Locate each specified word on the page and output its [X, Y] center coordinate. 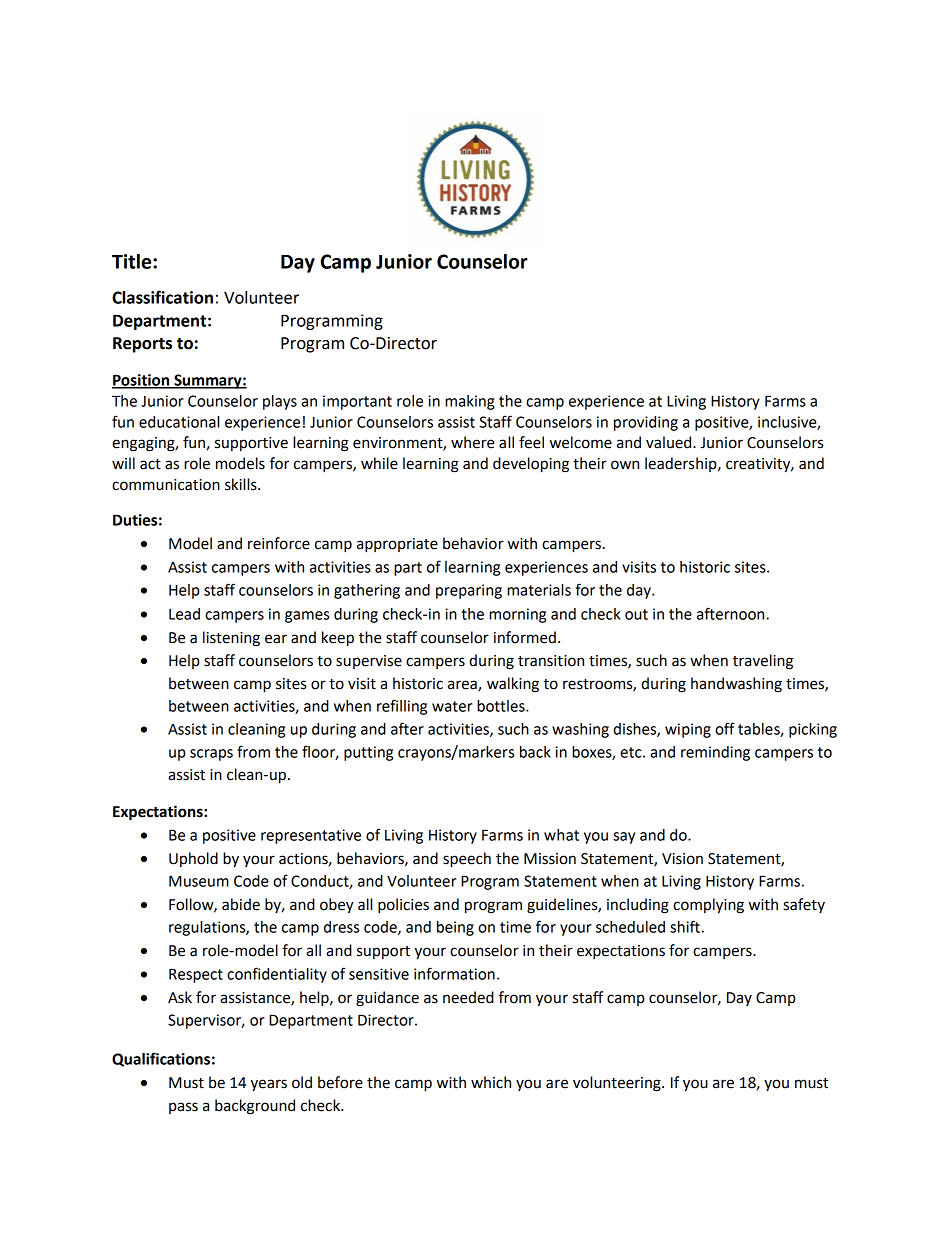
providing [646, 423]
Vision [682, 859]
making [470, 402]
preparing [469, 591]
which [491, 1082]
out [636, 614]
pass [183, 1108]
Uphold [193, 859]
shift [685, 926]
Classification [162, 297]
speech [467, 860]
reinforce [279, 543]
